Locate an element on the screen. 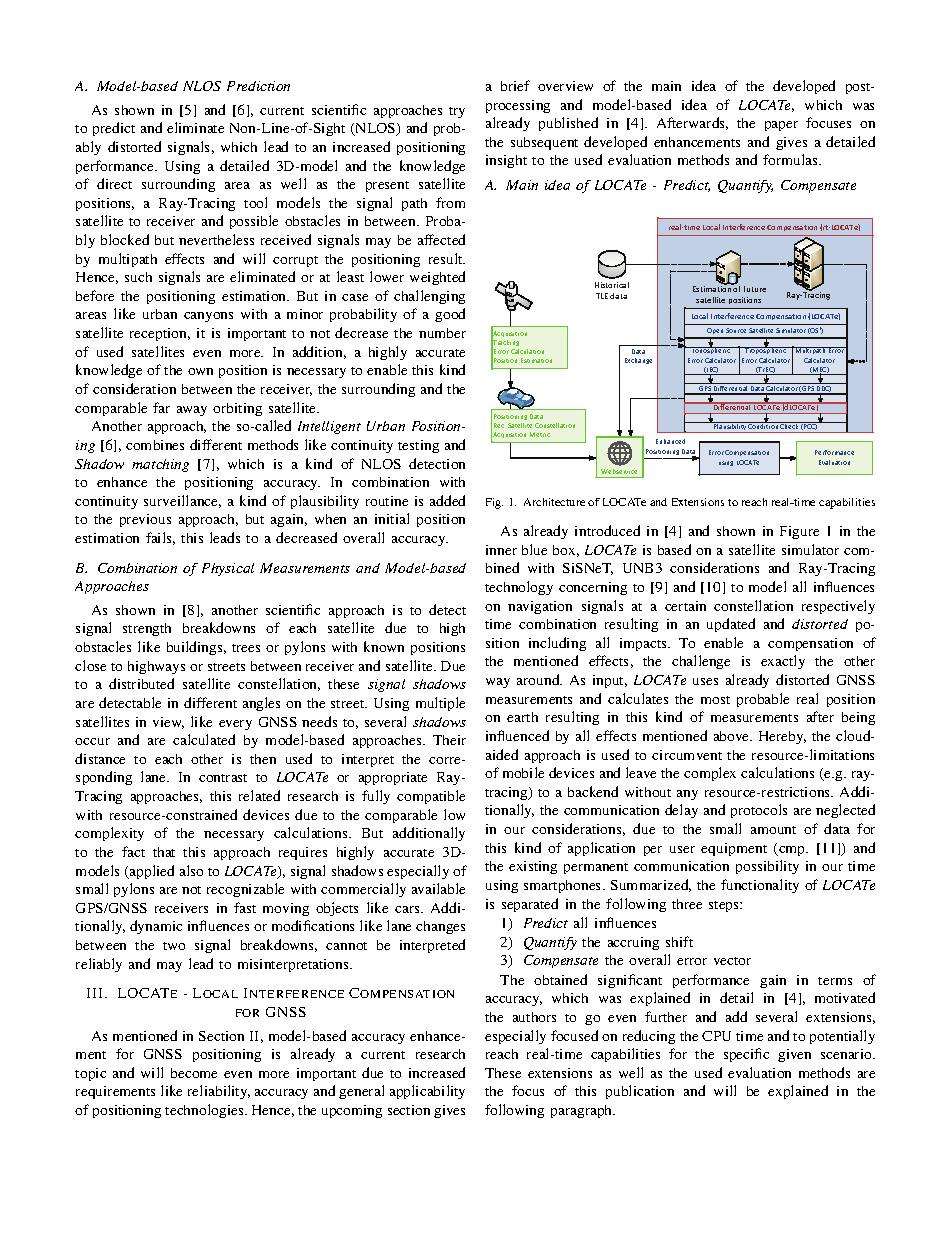 This screenshot has height=1233, width=952. amount is located at coordinates (773, 830).
